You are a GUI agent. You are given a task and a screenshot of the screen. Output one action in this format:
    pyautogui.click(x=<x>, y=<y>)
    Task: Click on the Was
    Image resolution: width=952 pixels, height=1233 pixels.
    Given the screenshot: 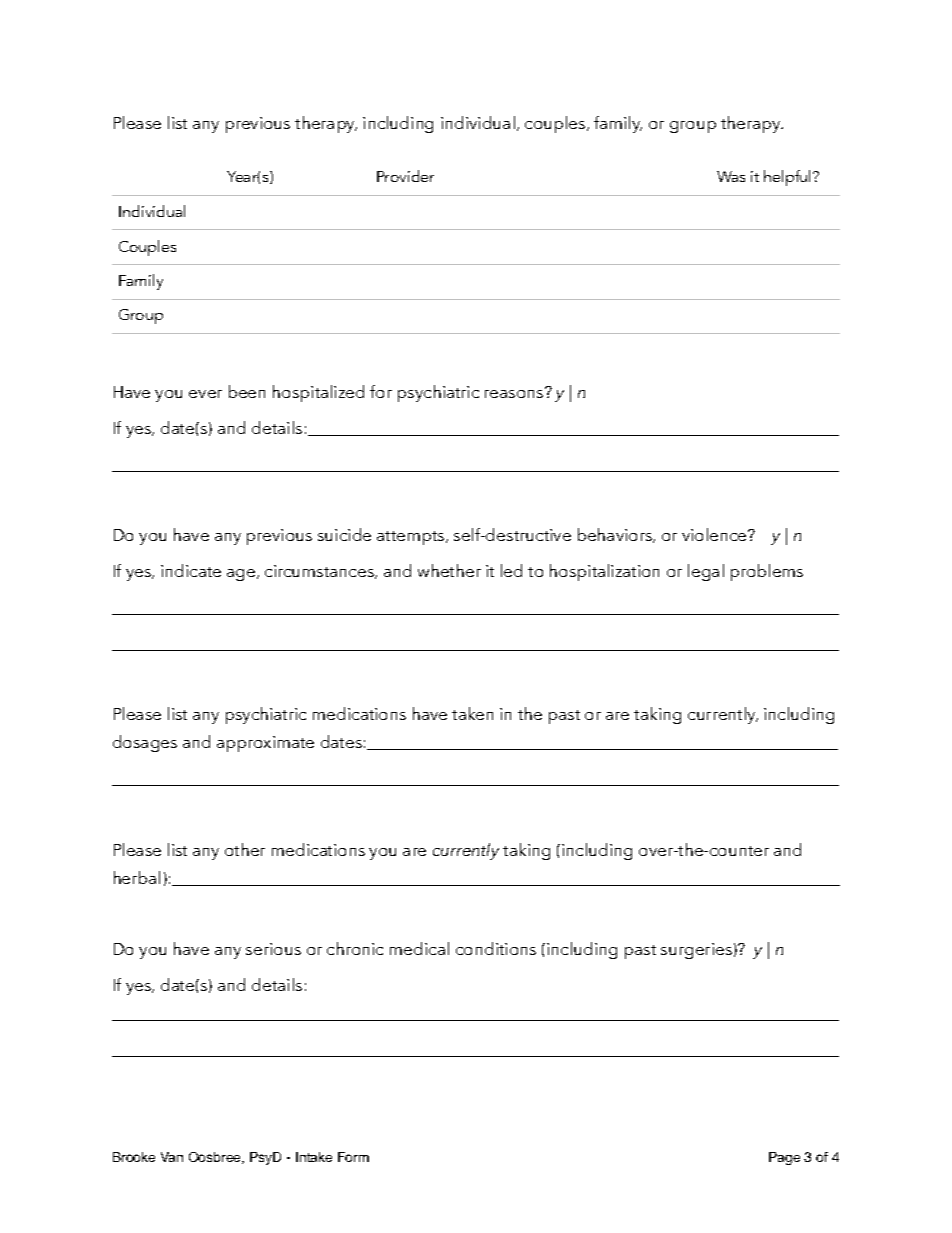 What is the action you would take?
    pyautogui.click(x=731, y=176)
